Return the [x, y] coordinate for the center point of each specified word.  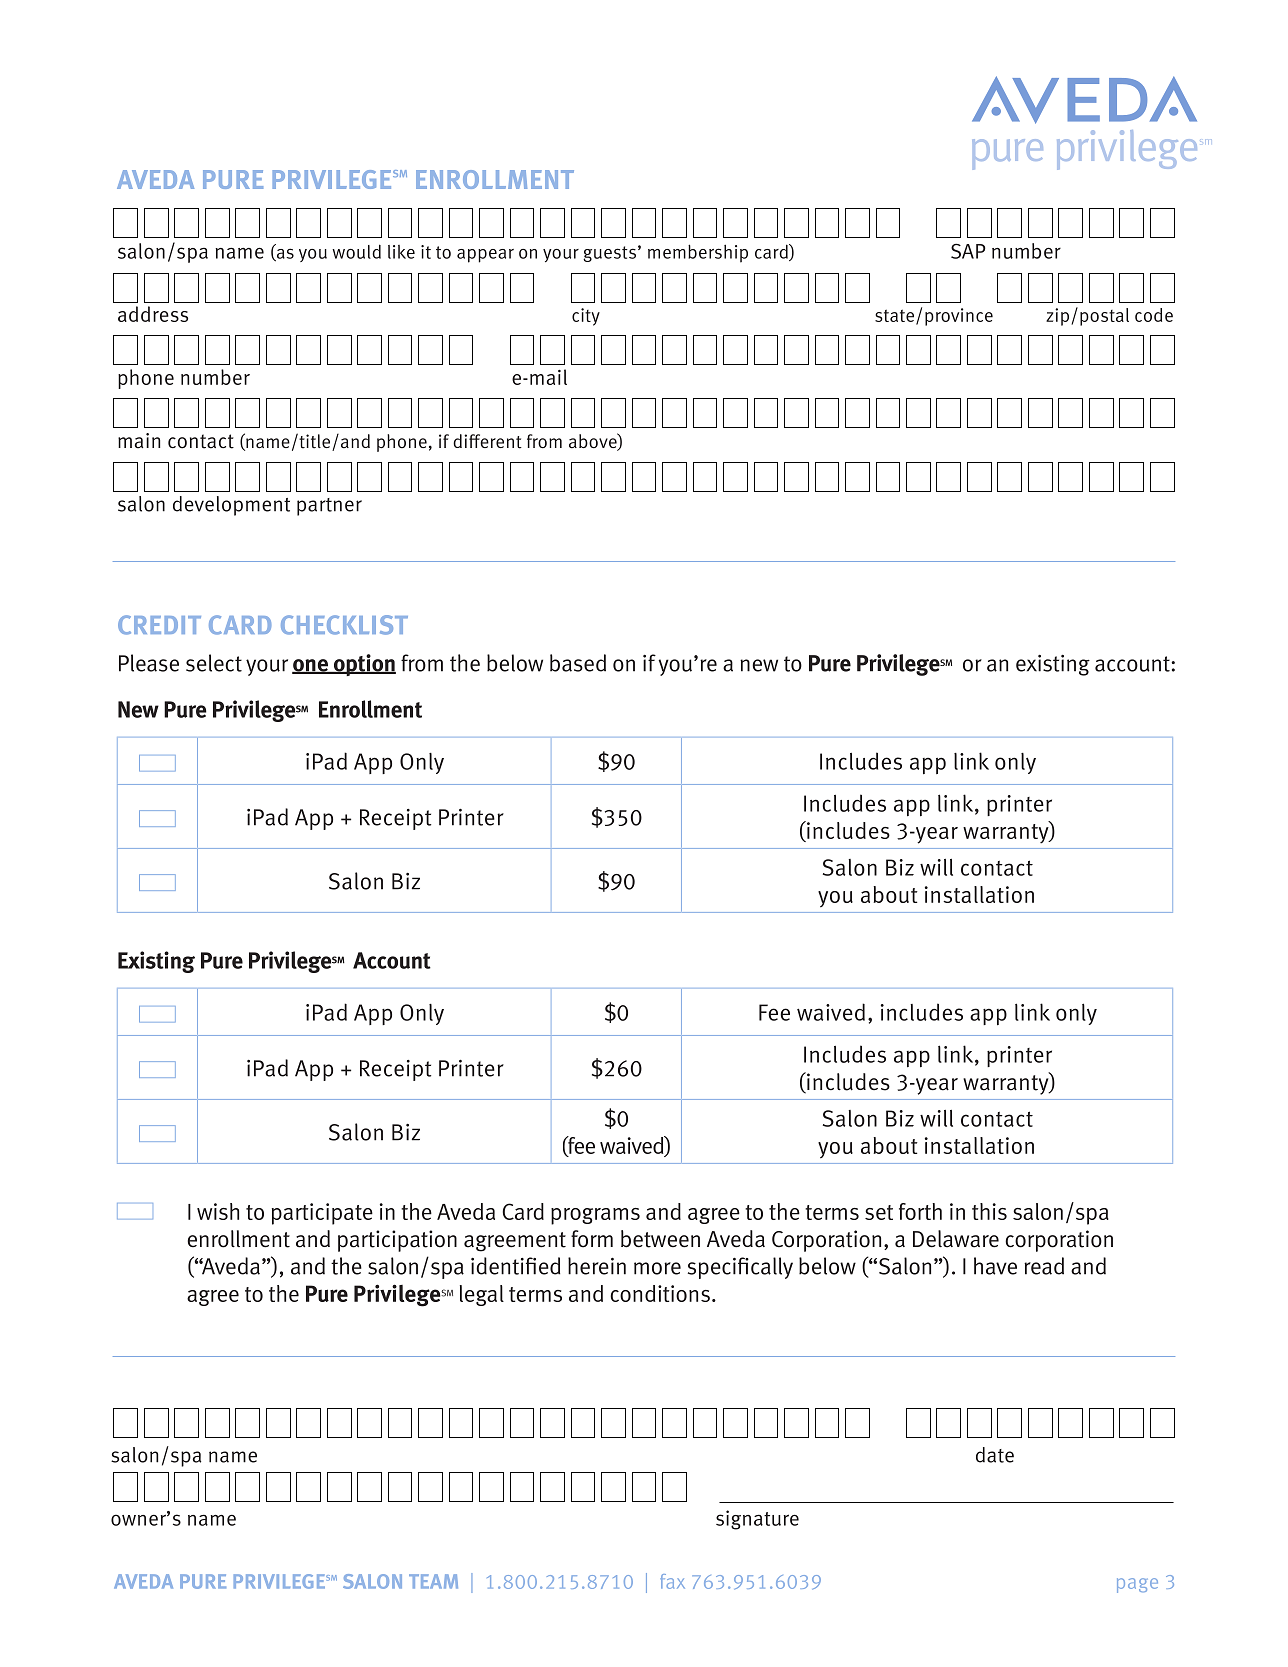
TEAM [433, 1581]
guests [609, 254]
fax [672, 1581]
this [989, 1211]
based [578, 663]
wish [218, 1211]
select [214, 663]
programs [595, 1216]
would [356, 251]
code [1154, 315]
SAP [968, 251]
